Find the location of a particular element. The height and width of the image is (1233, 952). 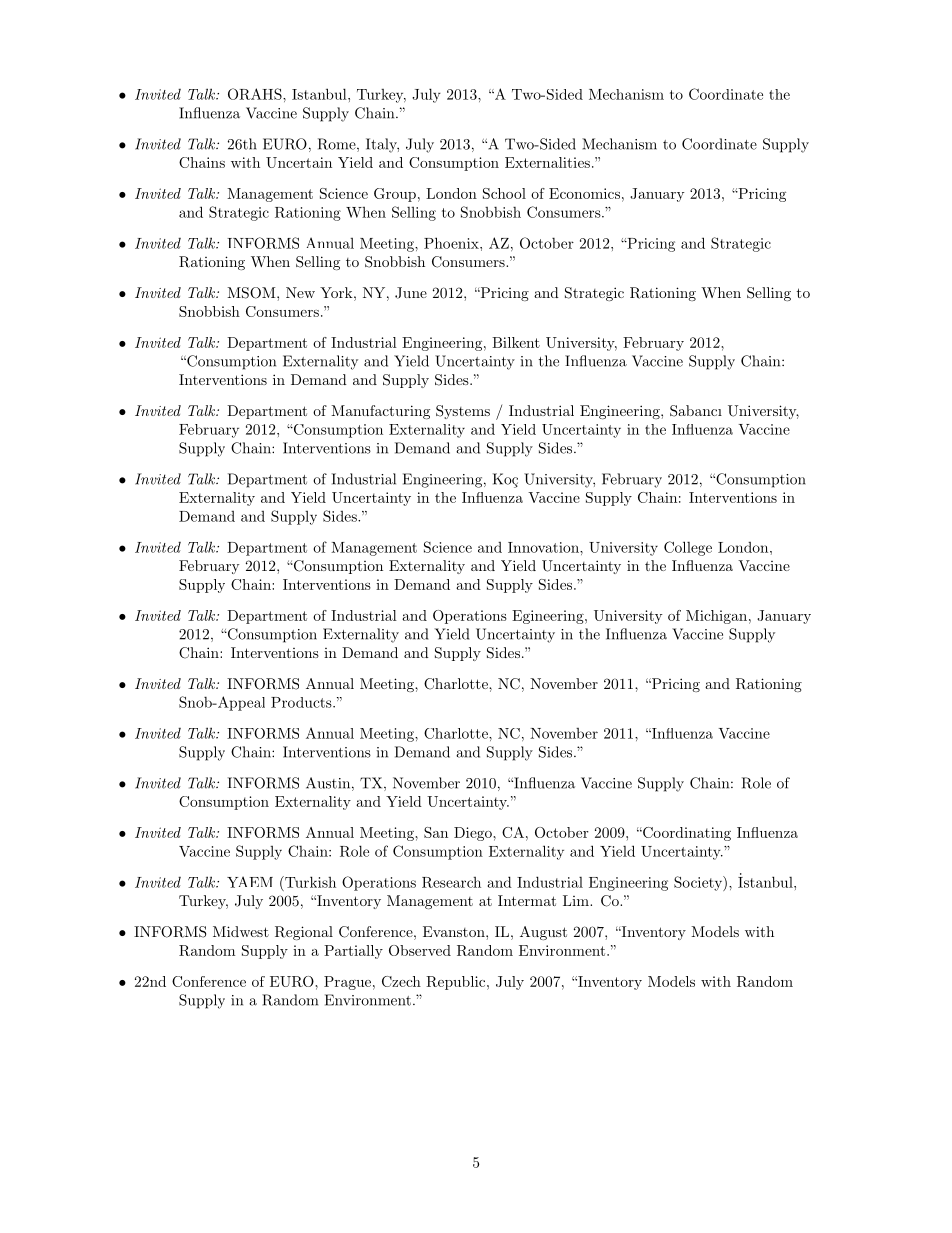

College is located at coordinates (688, 548).
